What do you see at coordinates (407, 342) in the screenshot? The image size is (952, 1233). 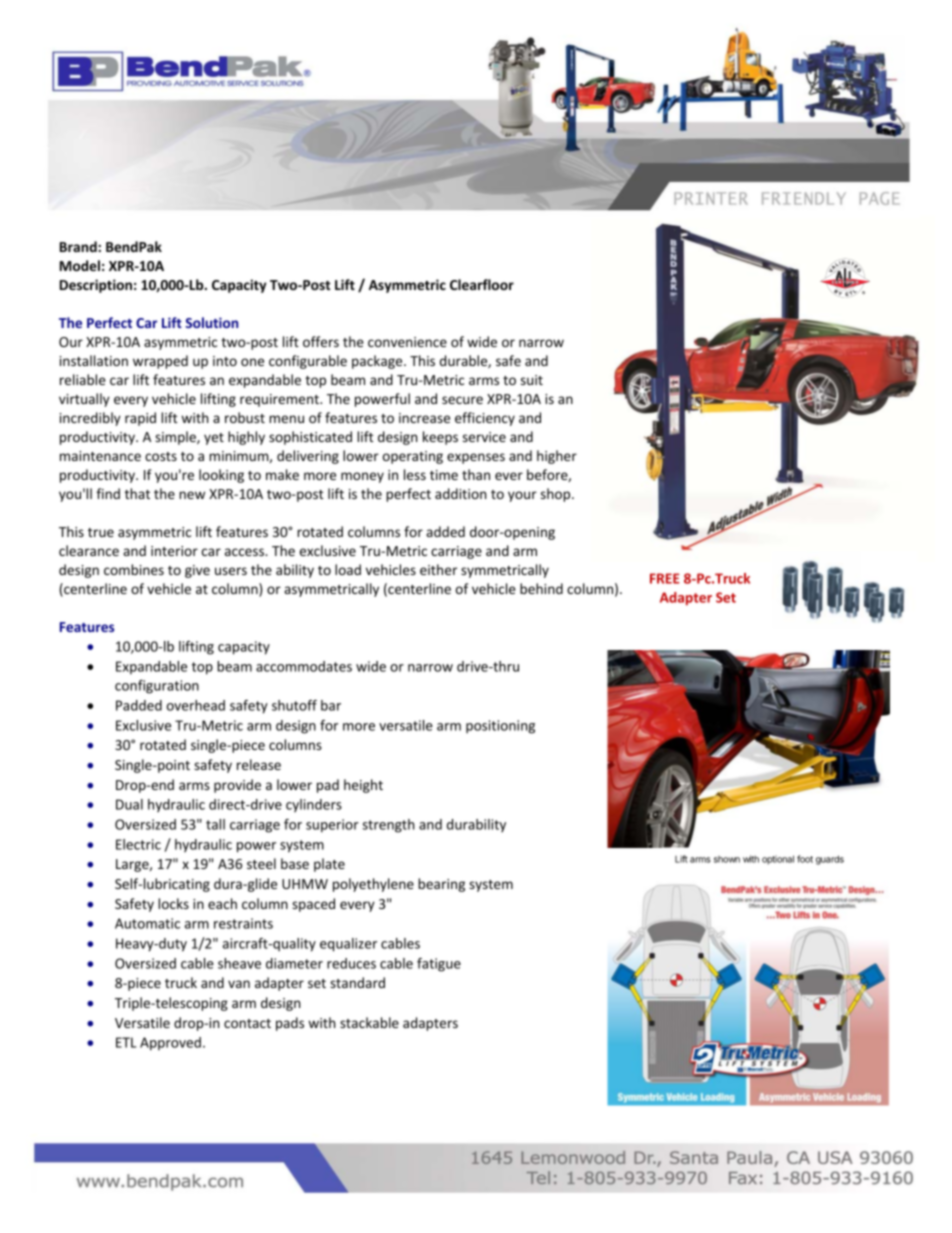 I see `convenience` at bounding box center [407, 342].
